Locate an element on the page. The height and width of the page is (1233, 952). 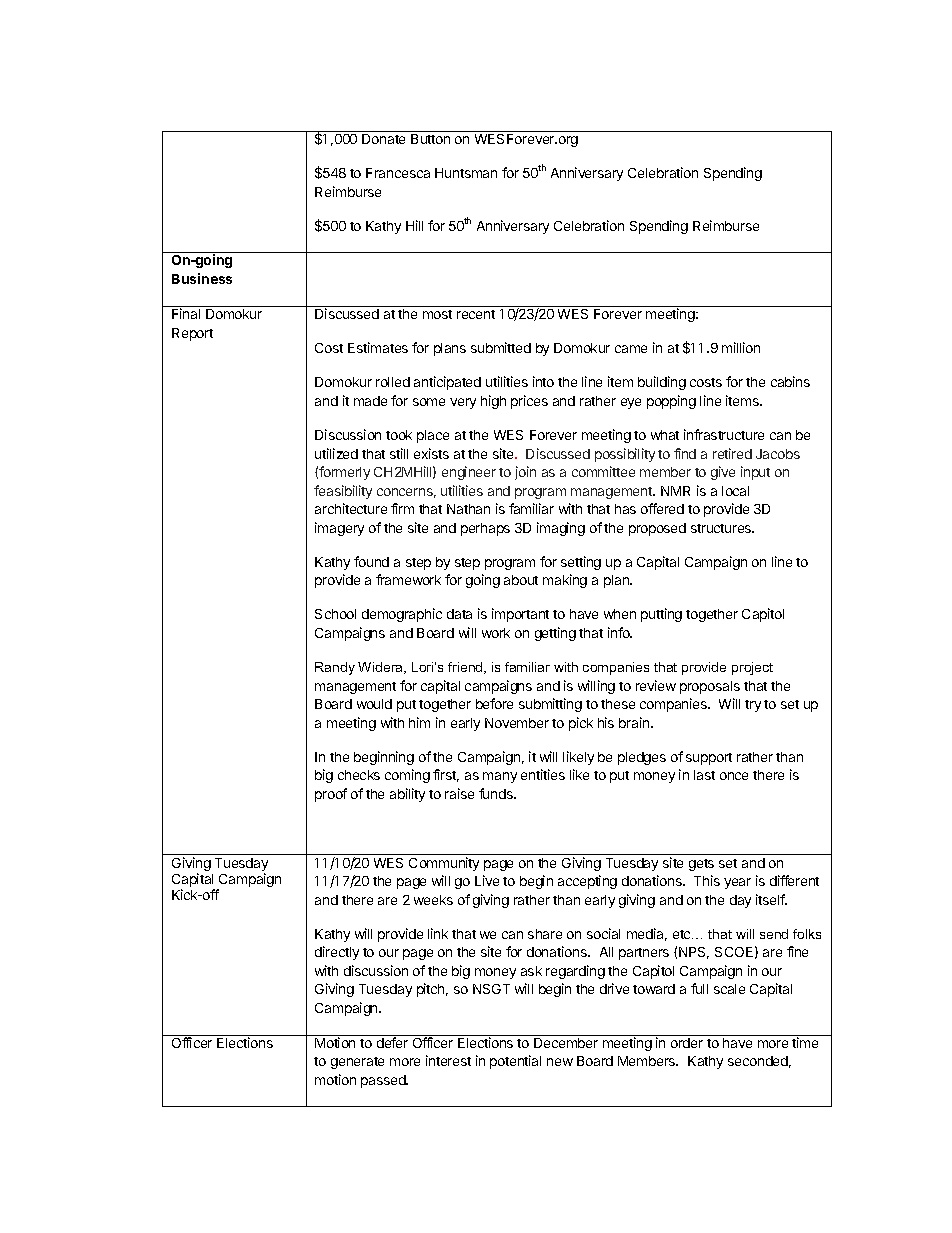
support is located at coordinates (709, 759).
